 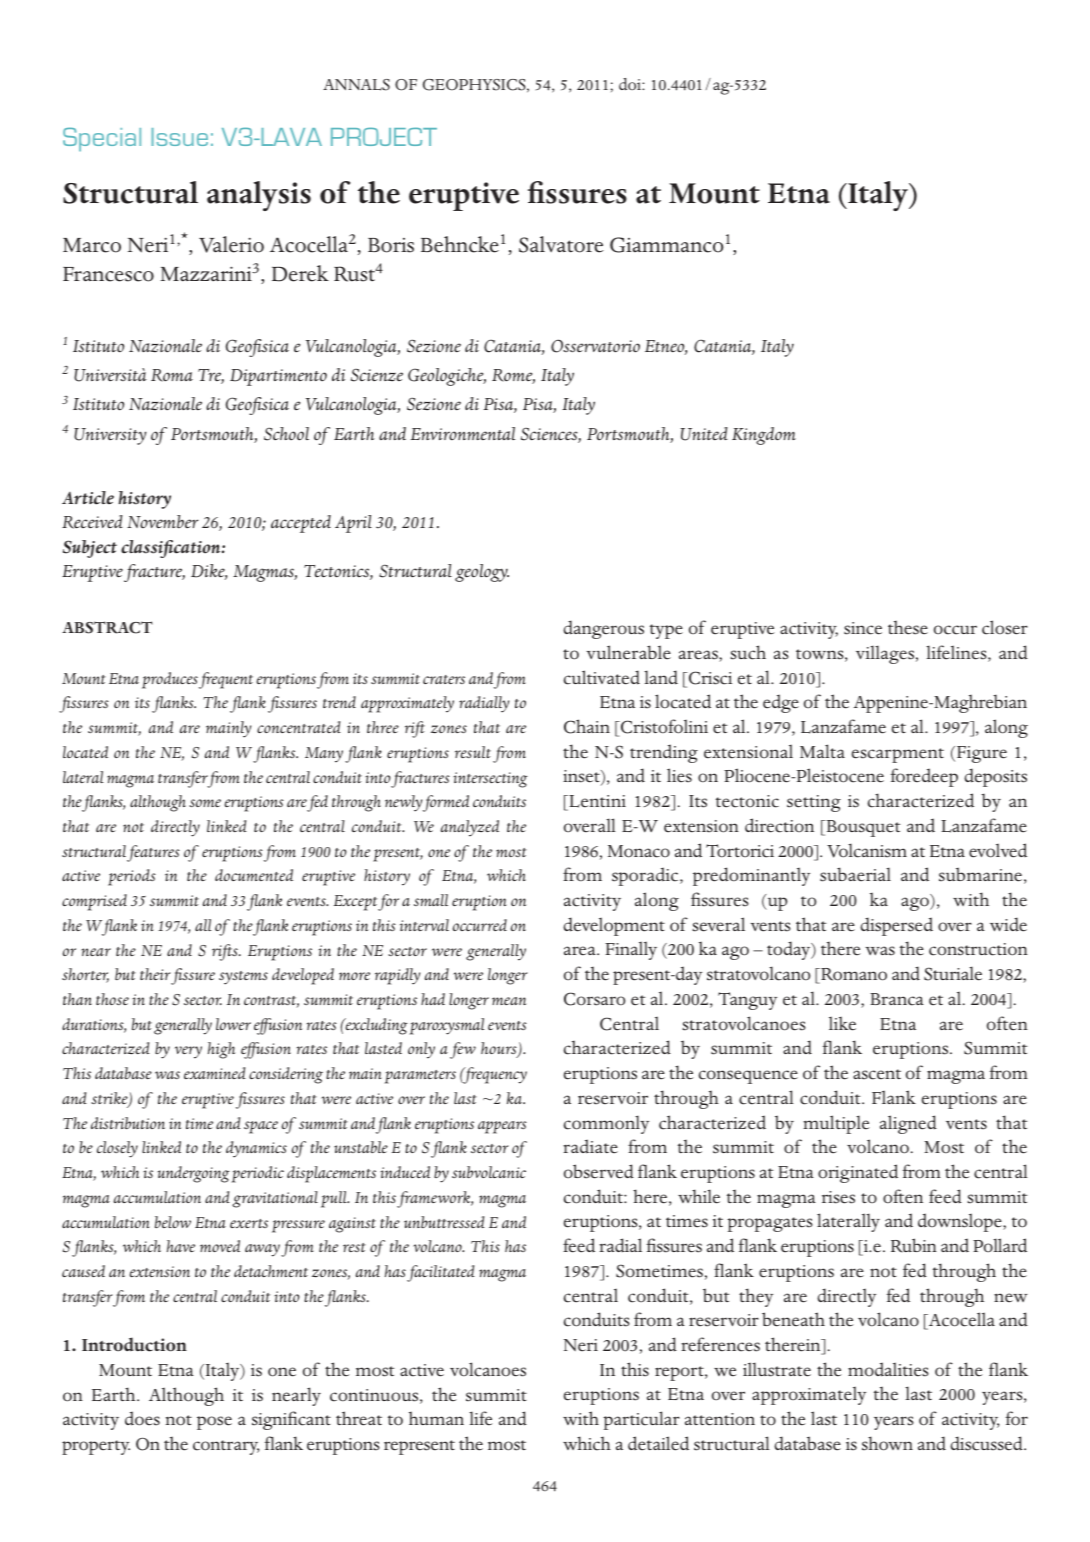 I want to click on particular, so click(x=641, y=1420).
